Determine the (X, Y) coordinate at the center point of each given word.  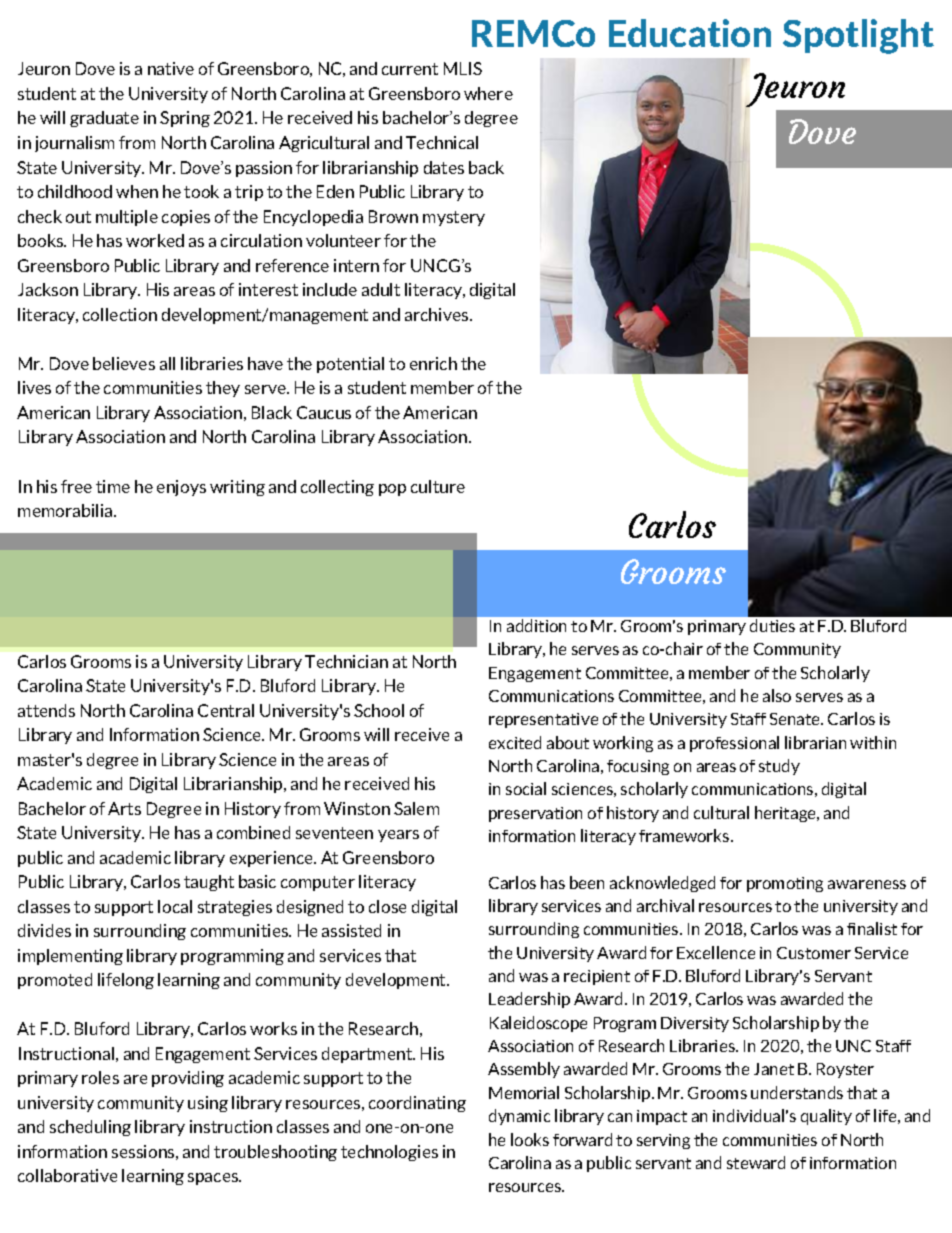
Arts (124, 808)
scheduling (90, 1128)
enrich (433, 363)
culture (438, 486)
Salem (416, 808)
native (171, 68)
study (779, 767)
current (410, 69)
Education (690, 33)
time (113, 486)
